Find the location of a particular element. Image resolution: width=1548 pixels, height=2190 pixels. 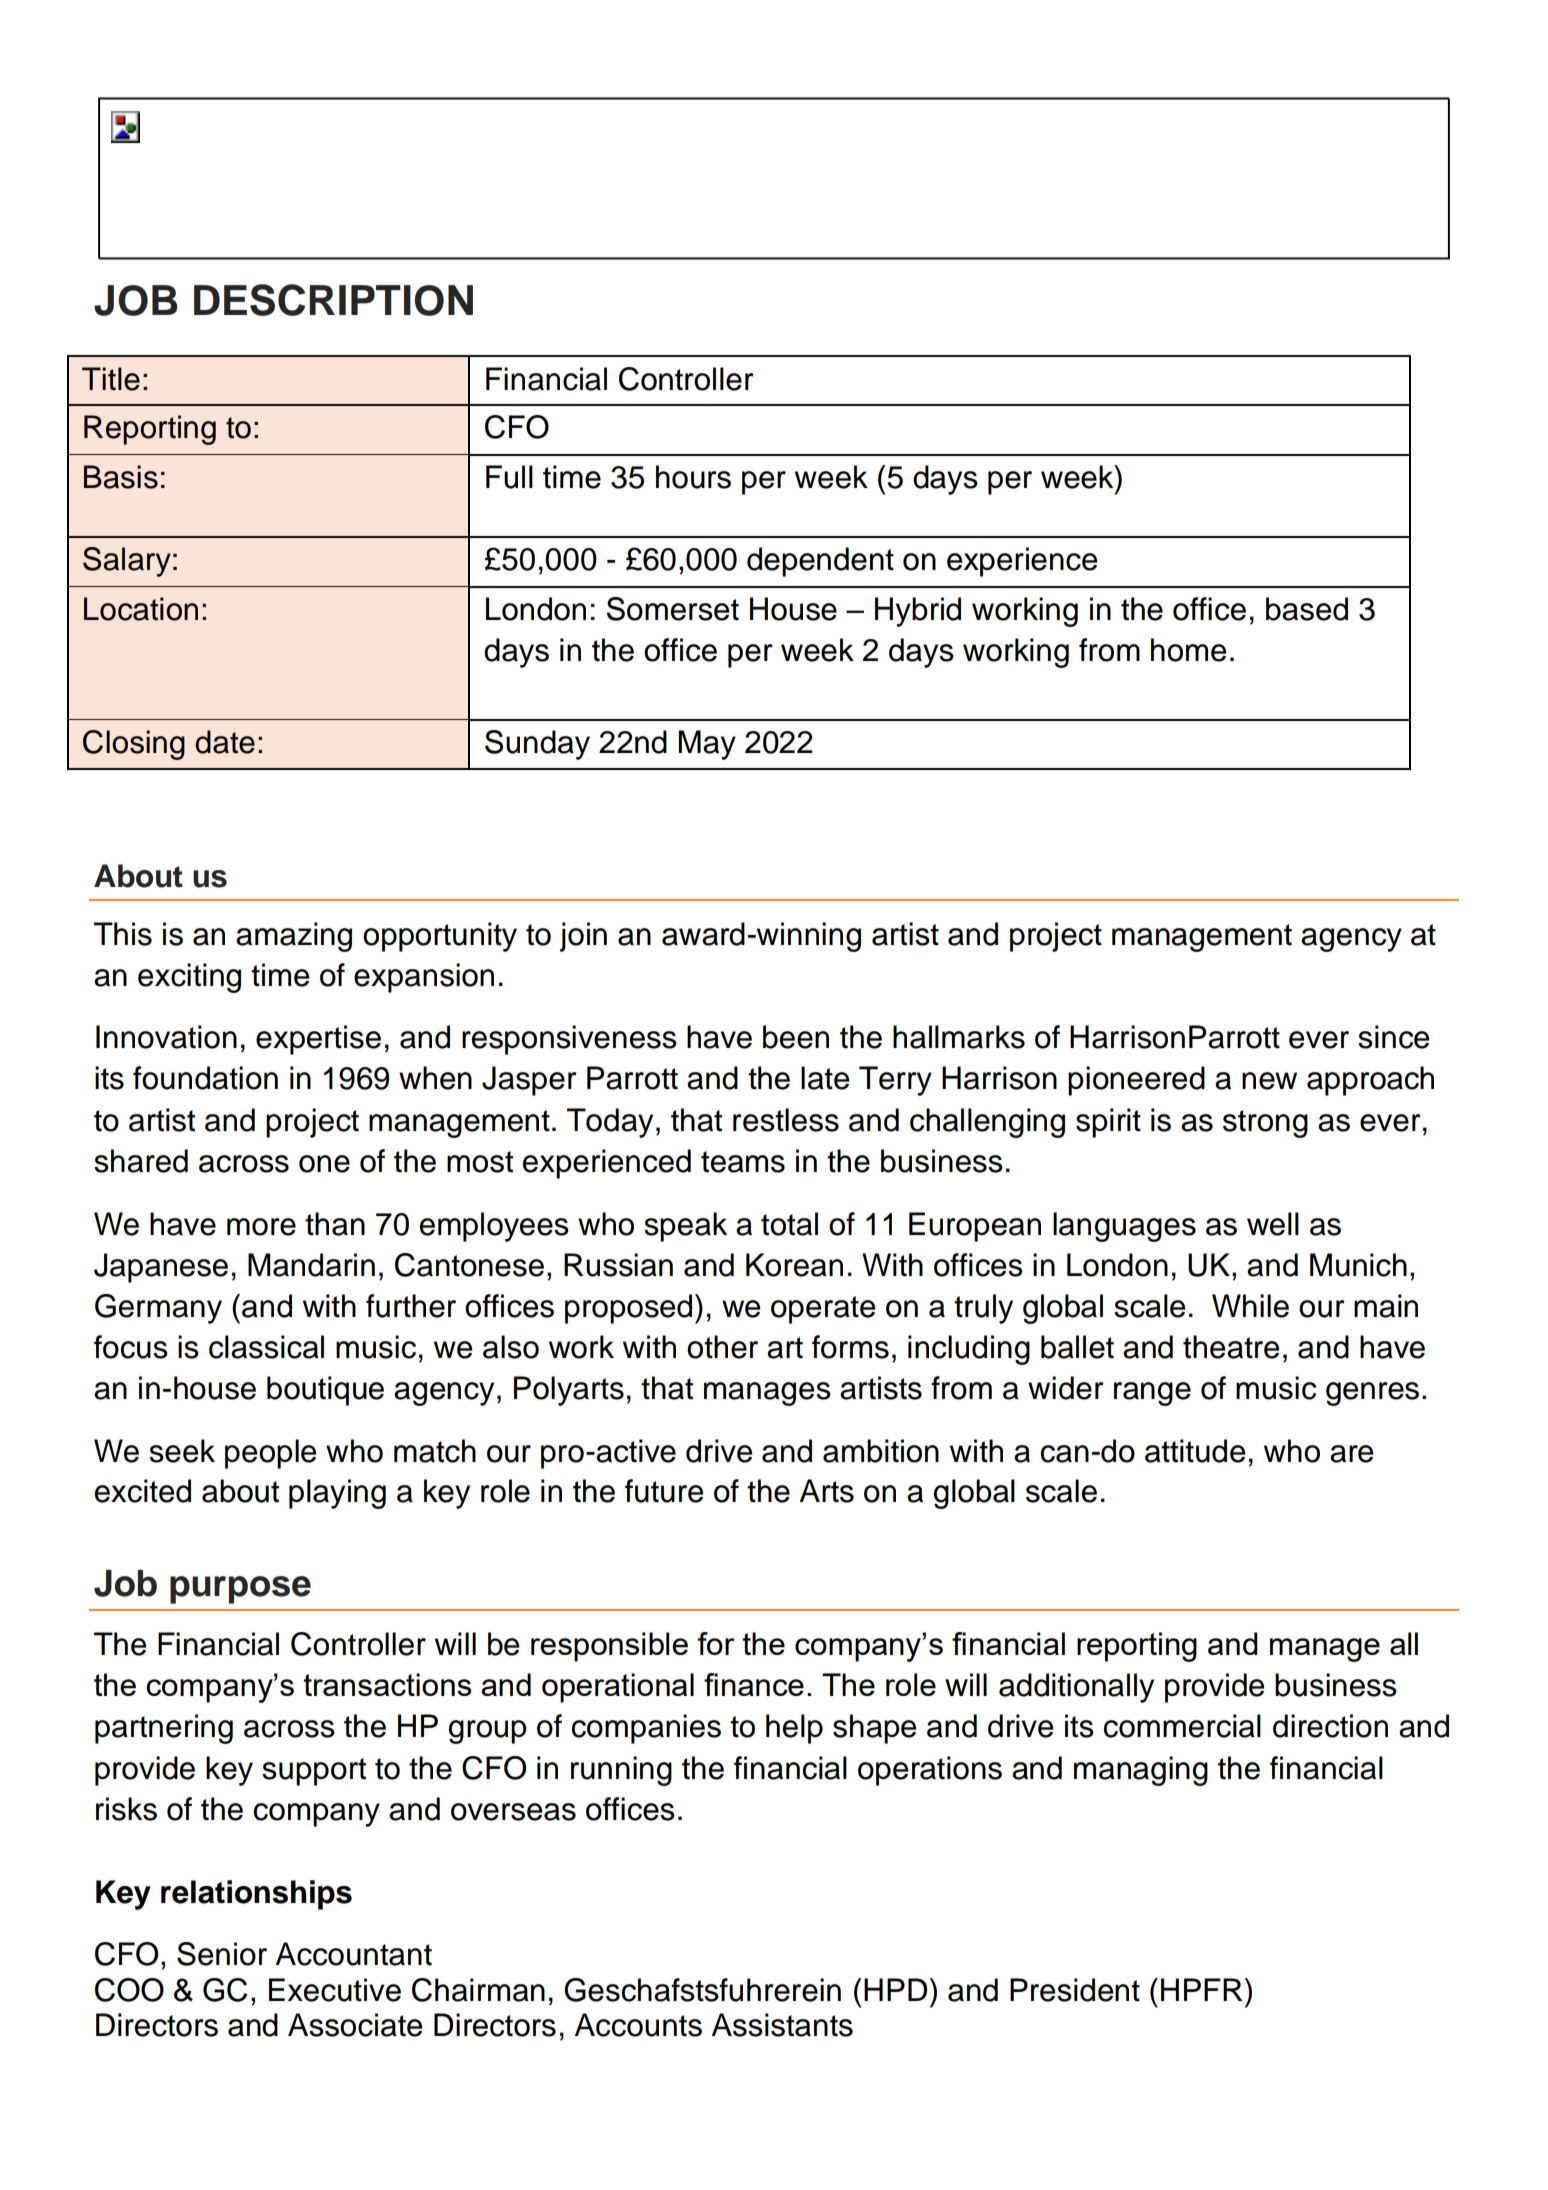

DESCRIPTION is located at coordinates (333, 300).
